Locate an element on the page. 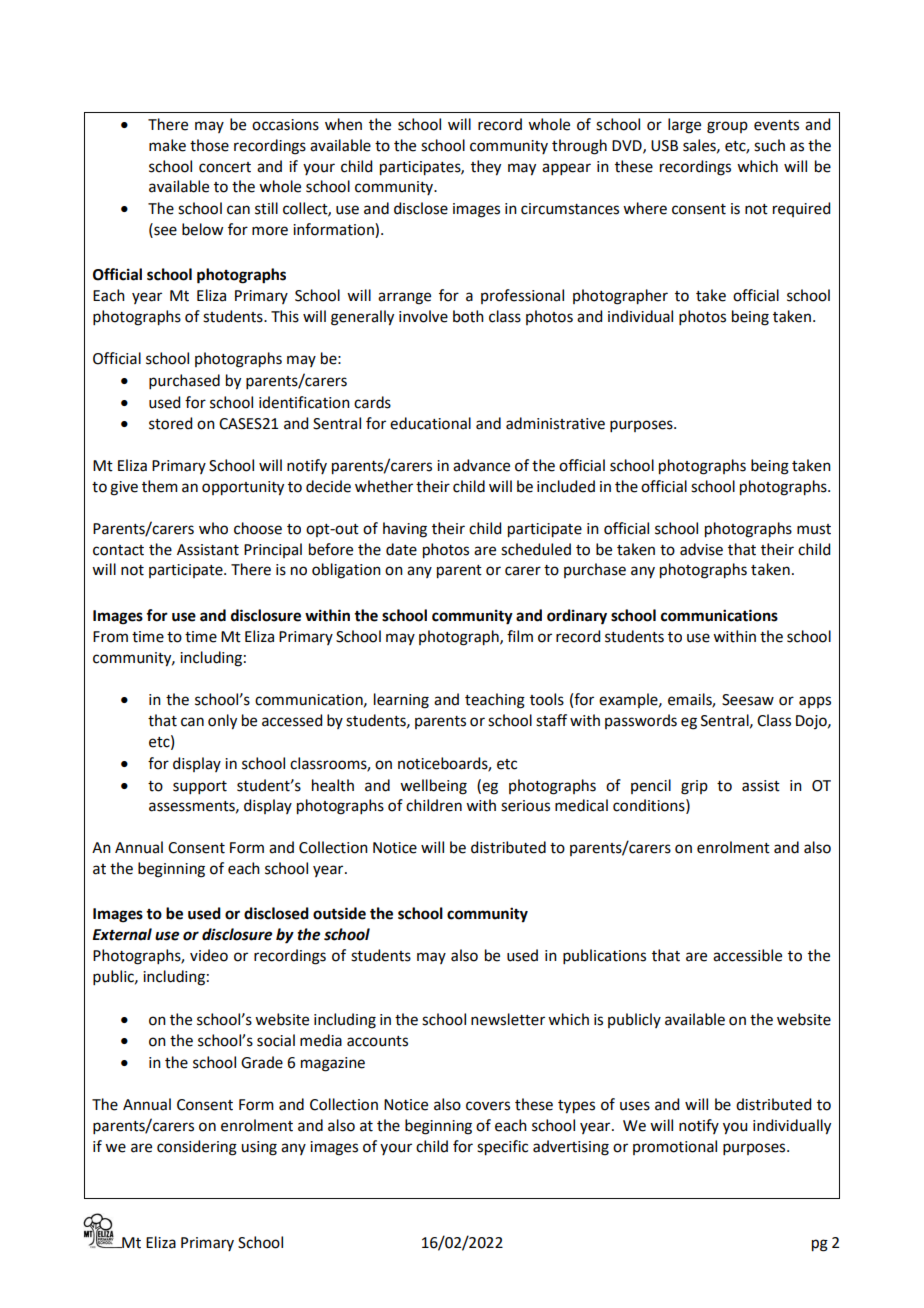 This page has width=924, height=1308. those is located at coordinates (209, 145).
